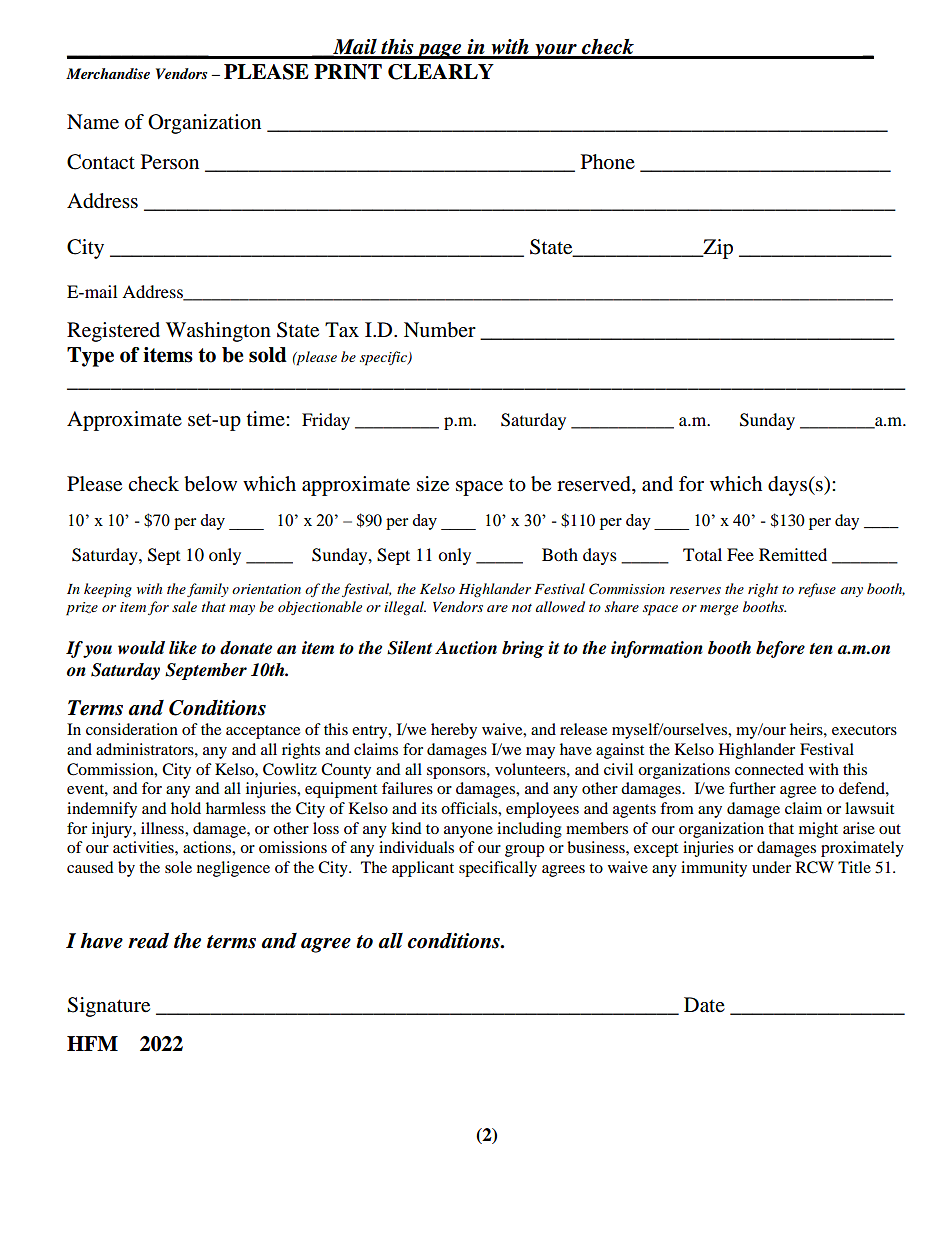 The width and height of the image is (952, 1233). I want to click on Merchandise, so click(108, 73).
